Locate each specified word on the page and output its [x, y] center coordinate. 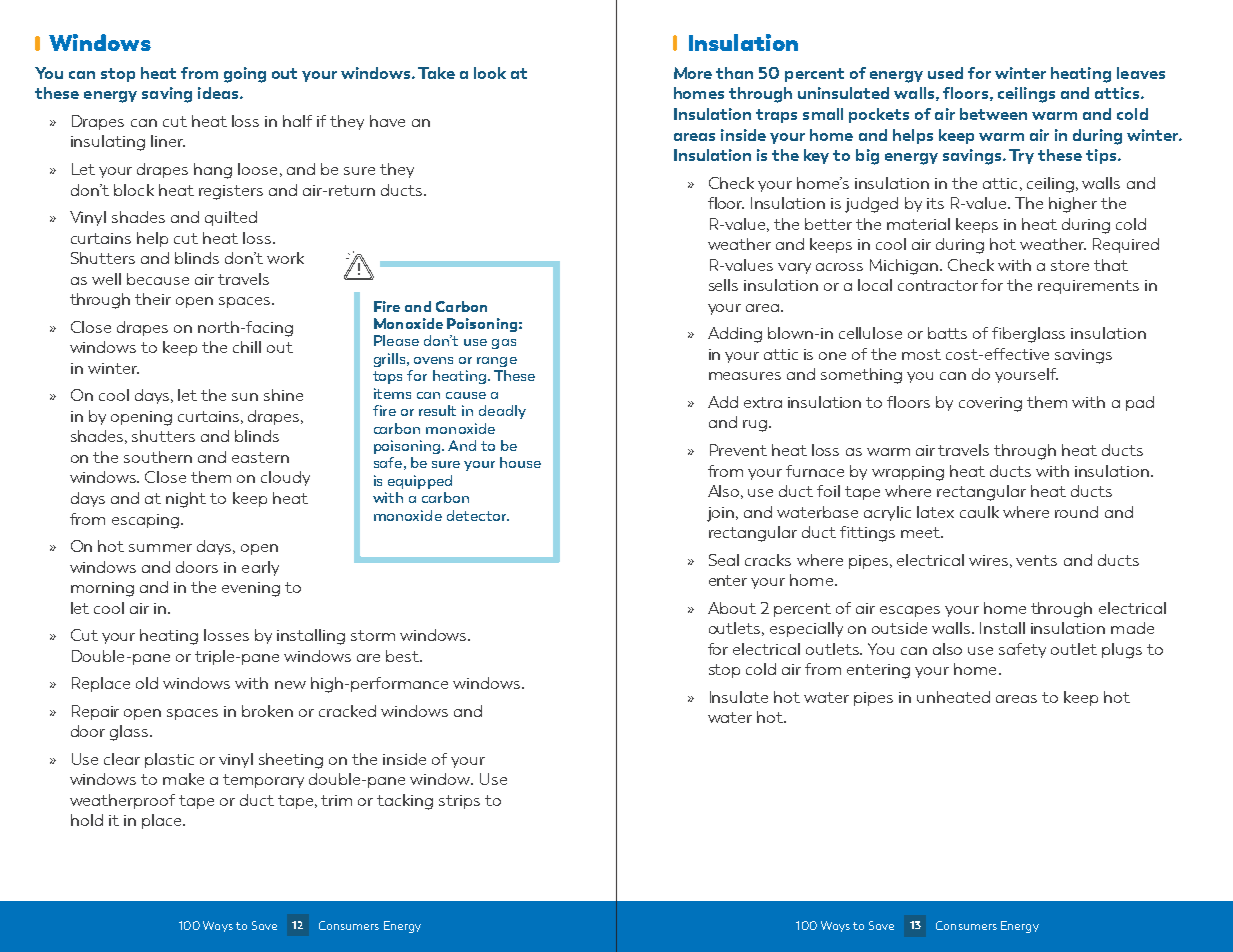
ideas [219, 93]
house [520, 462]
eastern [260, 457]
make [183, 779]
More [693, 73]
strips [459, 802]
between [993, 114]
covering [990, 404]
